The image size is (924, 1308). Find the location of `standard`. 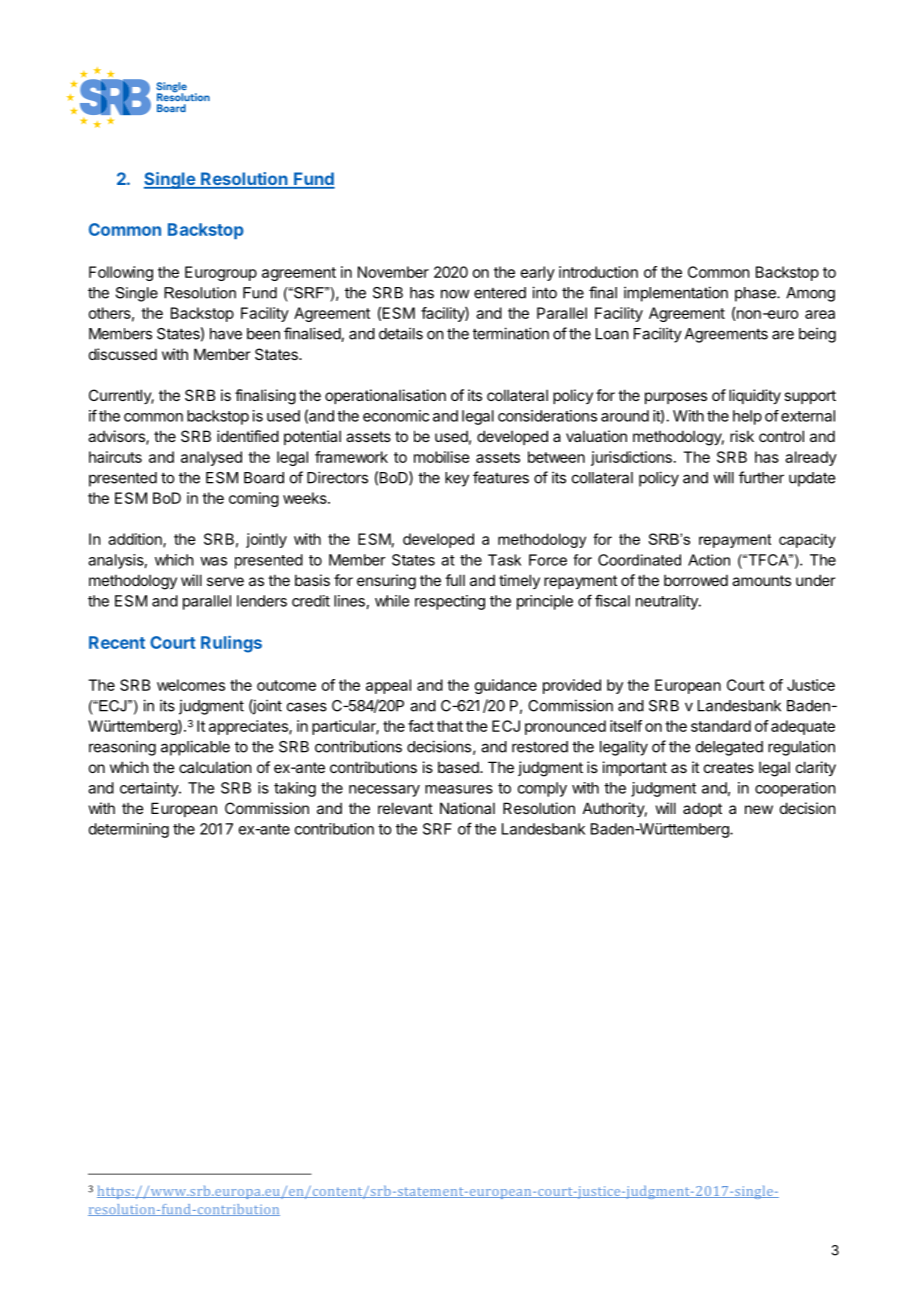

standard is located at coordinates (721, 726).
